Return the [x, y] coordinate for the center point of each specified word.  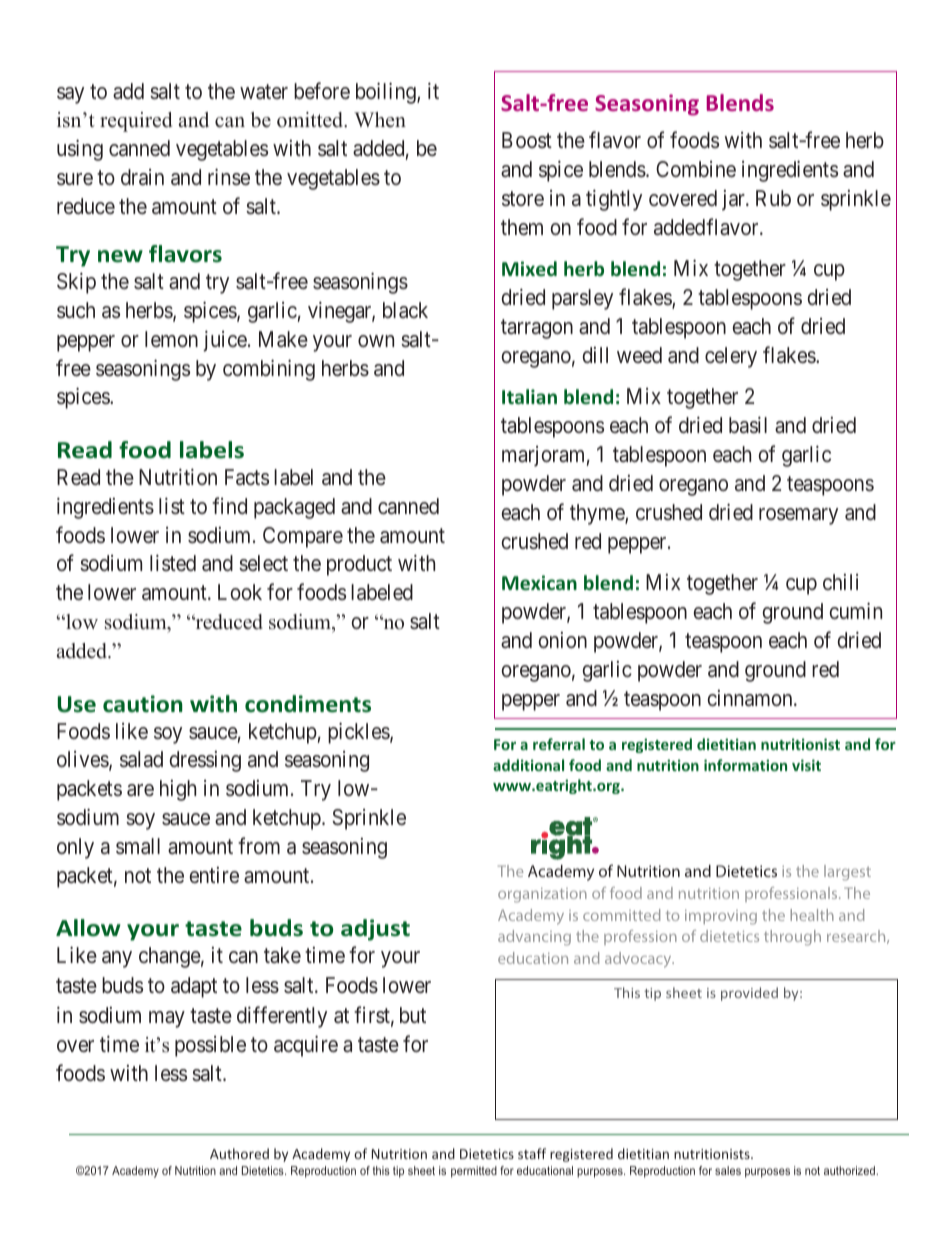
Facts [247, 477]
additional [528, 765]
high [178, 790]
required [136, 122]
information [745, 765]
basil [748, 425]
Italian [529, 396]
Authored [239, 1153]
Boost [527, 140]
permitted [474, 1172]
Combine [696, 169]
